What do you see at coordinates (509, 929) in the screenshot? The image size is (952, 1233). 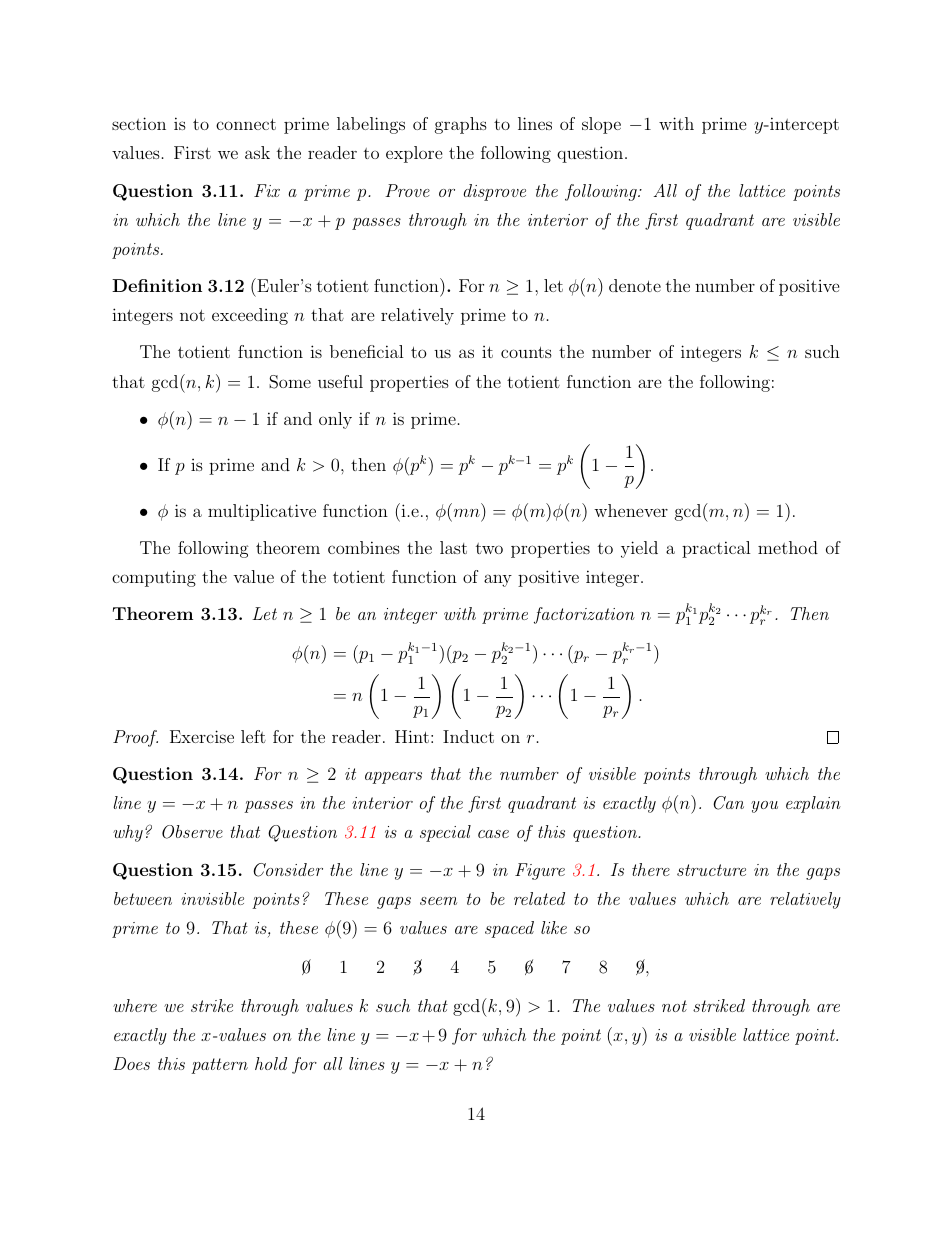 I see `spaced` at bounding box center [509, 929].
